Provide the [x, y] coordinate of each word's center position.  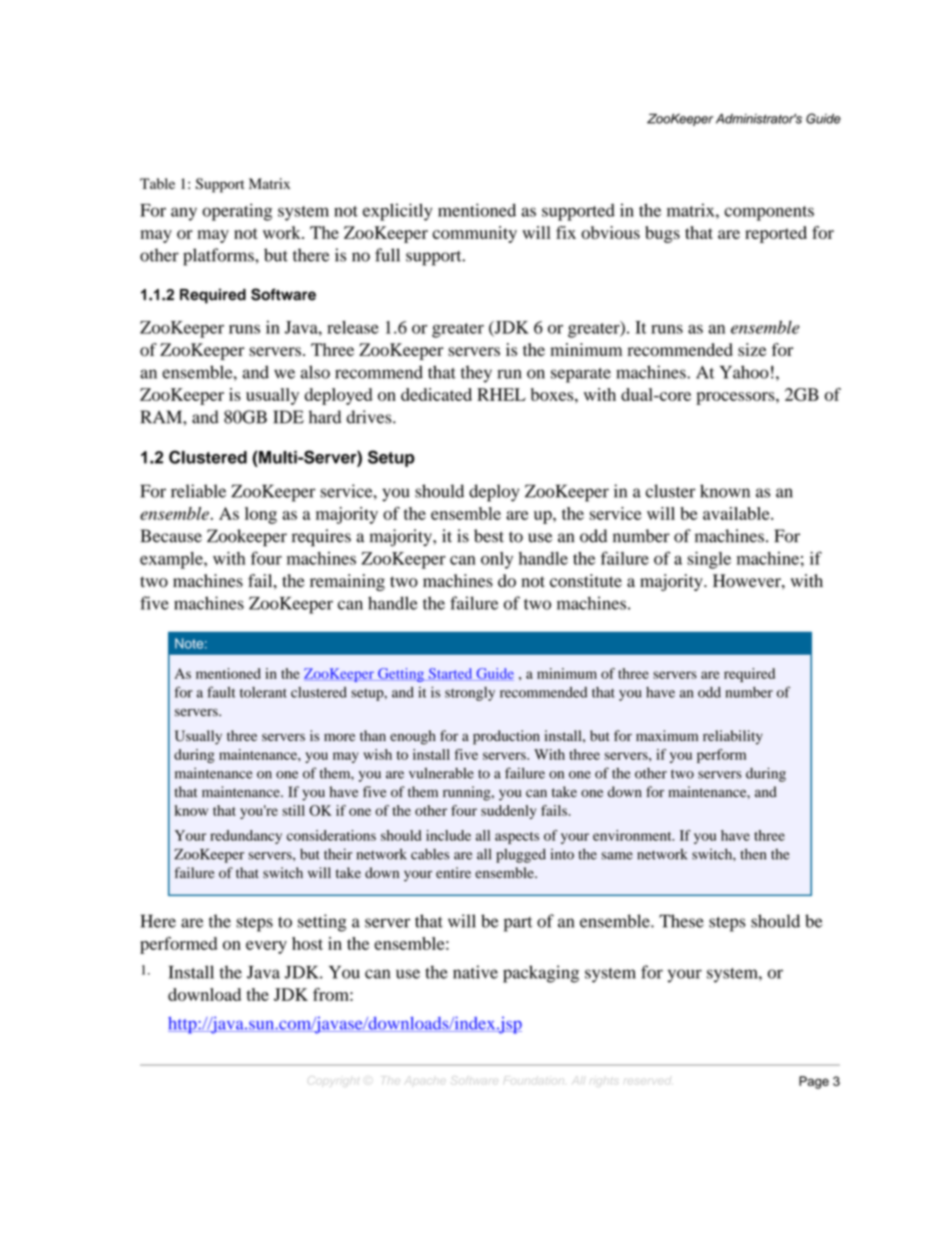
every [266, 947]
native [475, 972]
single [709, 560]
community [475, 234]
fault [221, 692]
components [769, 213]
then [753, 854]
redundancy [246, 837]
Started [450, 674]
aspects [517, 838]
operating [237, 212]
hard [325, 417]
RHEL [501, 394]
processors [736, 398]
